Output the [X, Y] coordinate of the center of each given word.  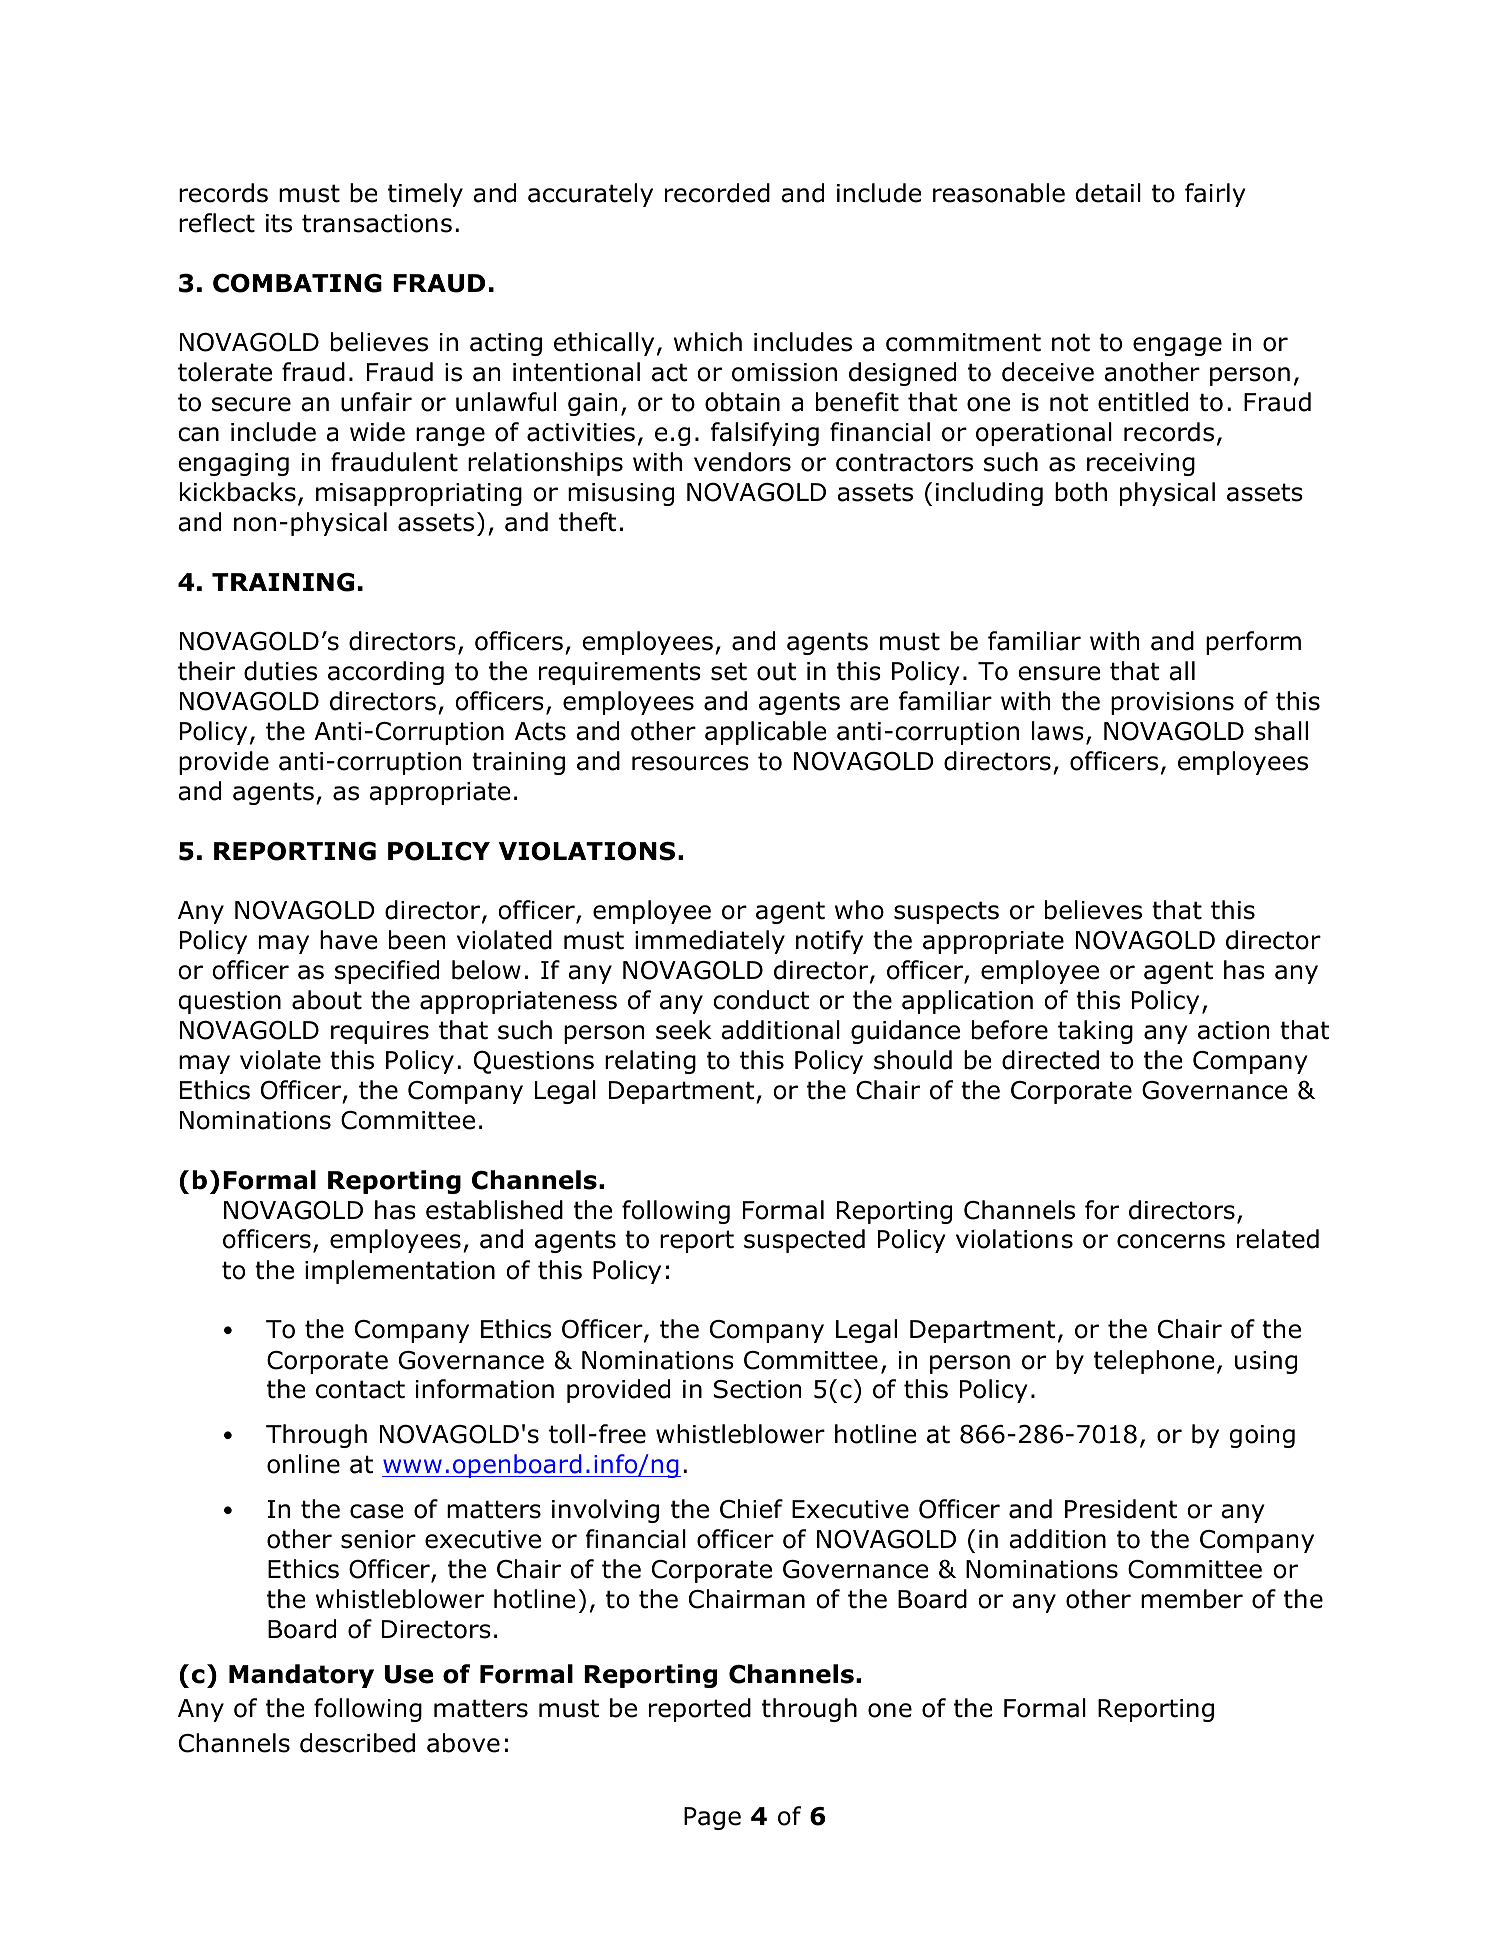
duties [280, 671]
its [279, 223]
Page [712, 1818]
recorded [717, 193]
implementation [400, 1272]
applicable [765, 733]
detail [1108, 193]
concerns [1171, 1241]
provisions [1172, 703]
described [357, 1743]
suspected [804, 1241]
